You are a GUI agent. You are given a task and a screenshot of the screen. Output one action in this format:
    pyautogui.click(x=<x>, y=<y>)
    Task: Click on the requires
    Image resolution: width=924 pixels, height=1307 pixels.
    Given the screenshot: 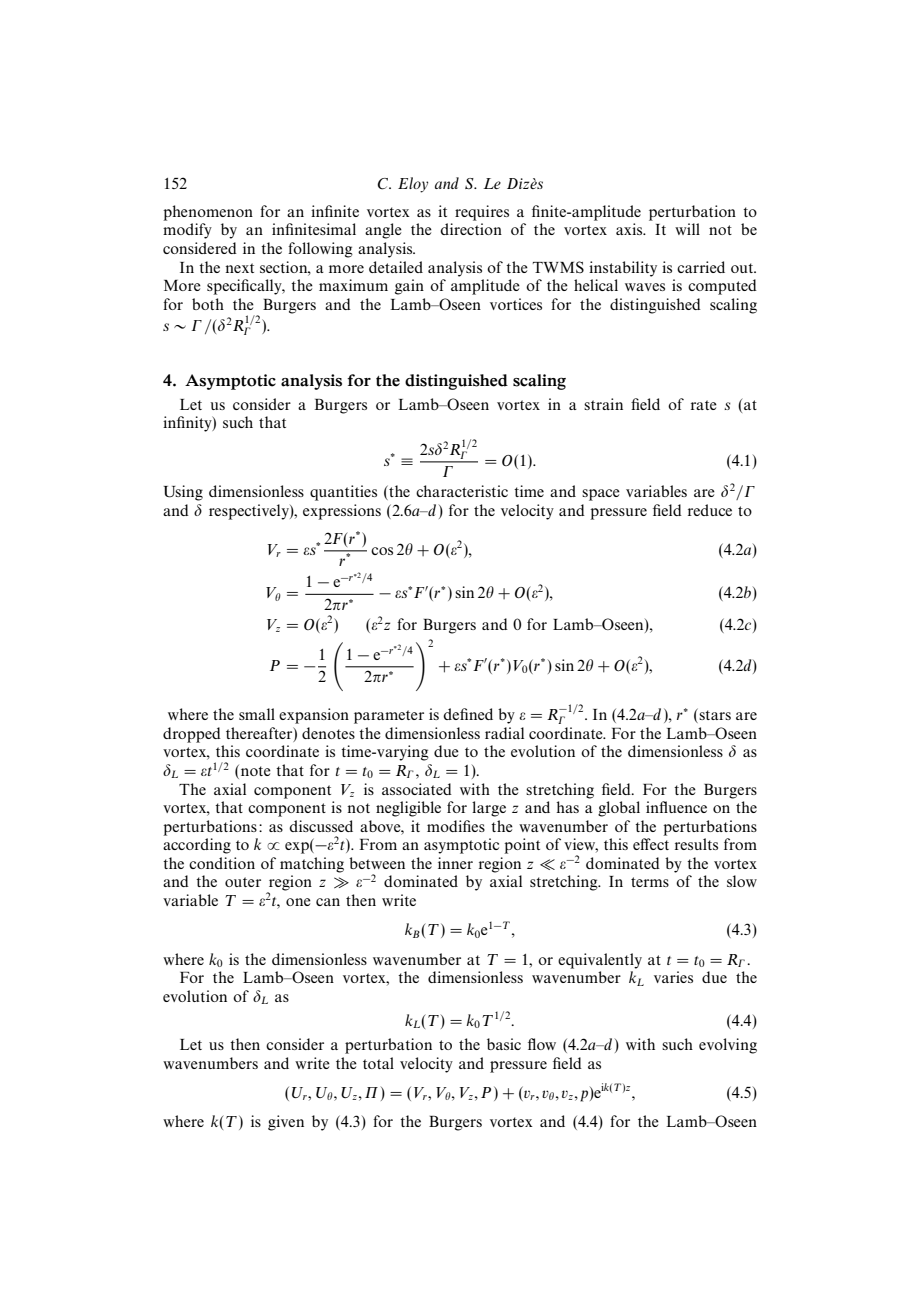 What is the action you would take?
    pyautogui.click(x=482, y=213)
